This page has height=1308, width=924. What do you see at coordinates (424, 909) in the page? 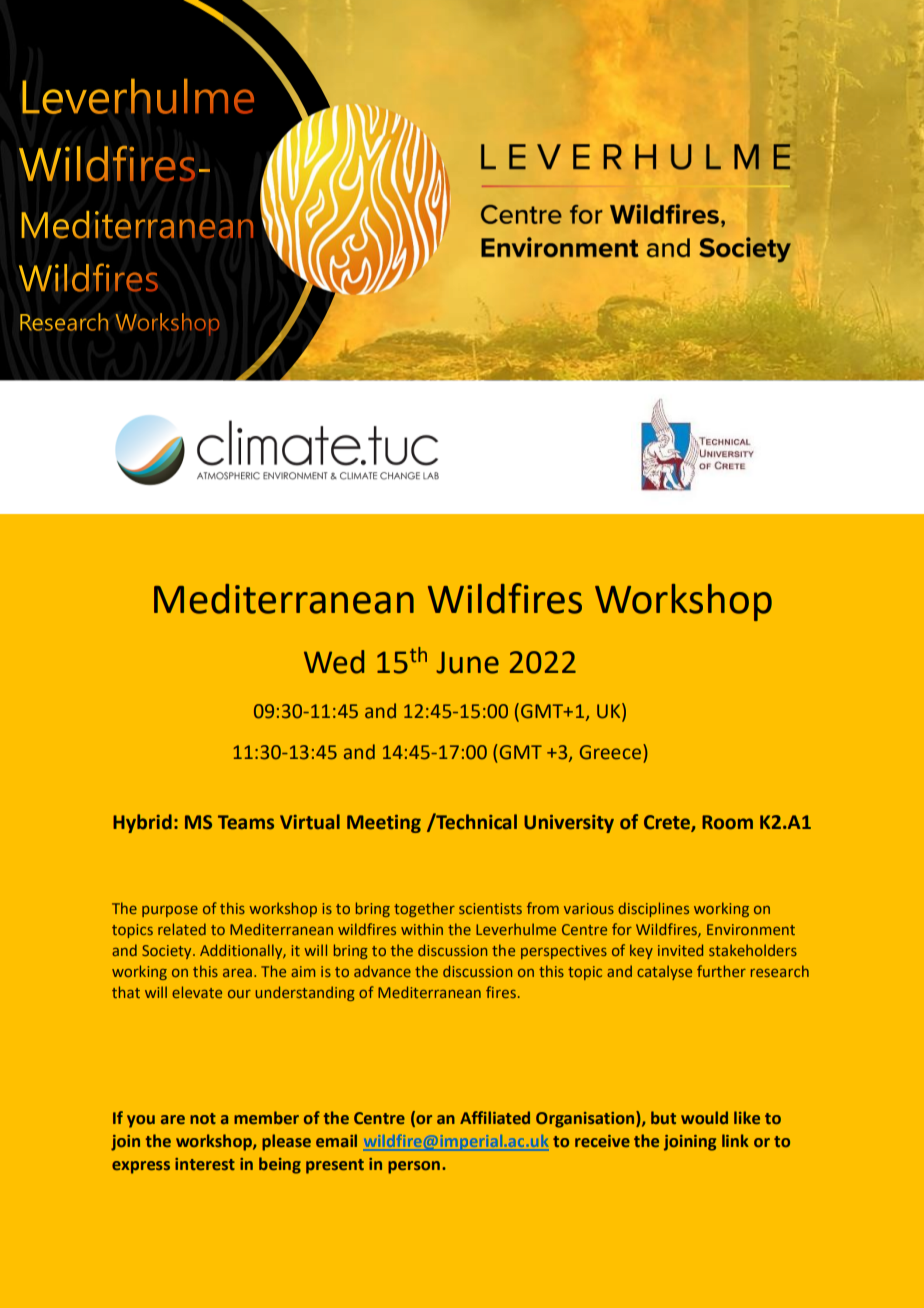
I see `together` at bounding box center [424, 909].
